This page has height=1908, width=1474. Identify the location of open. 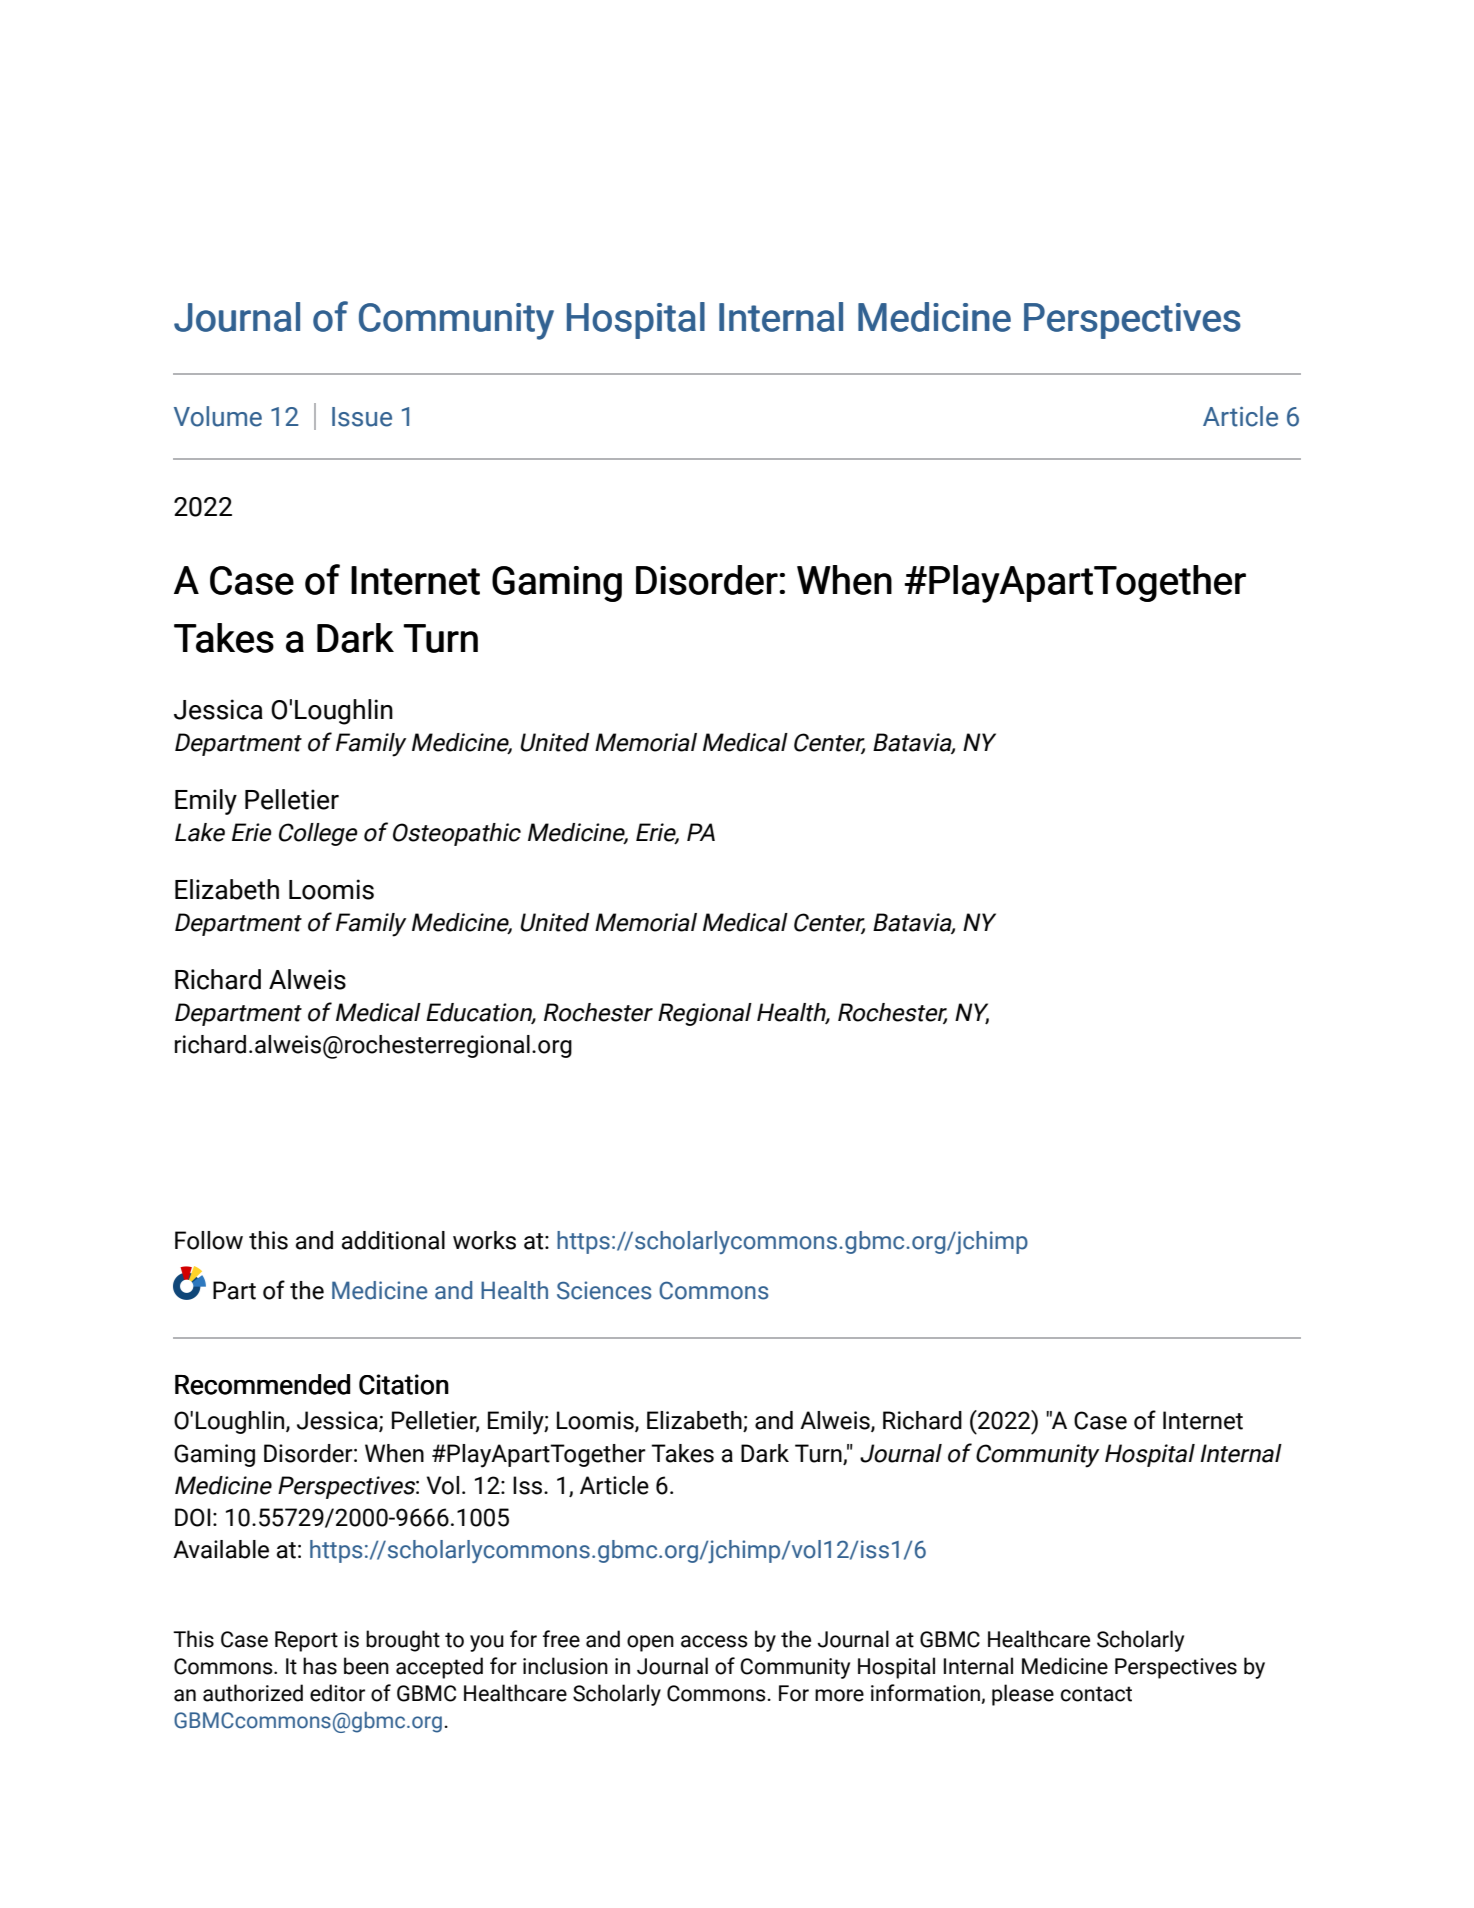
(650, 1643).
